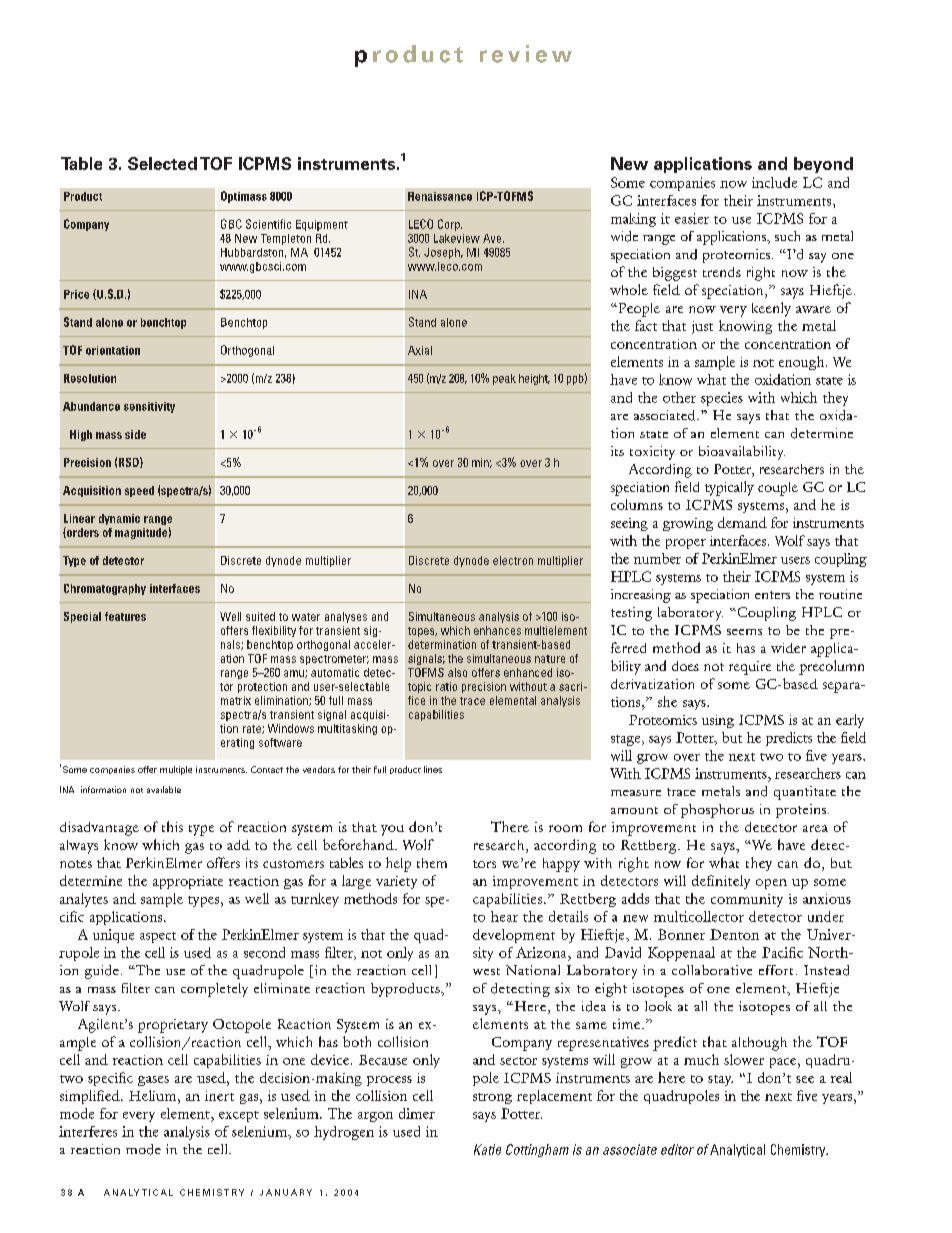 This image has height=1233, width=952. What do you see at coordinates (526, 54) in the image?
I see `review` at bounding box center [526, 54].
